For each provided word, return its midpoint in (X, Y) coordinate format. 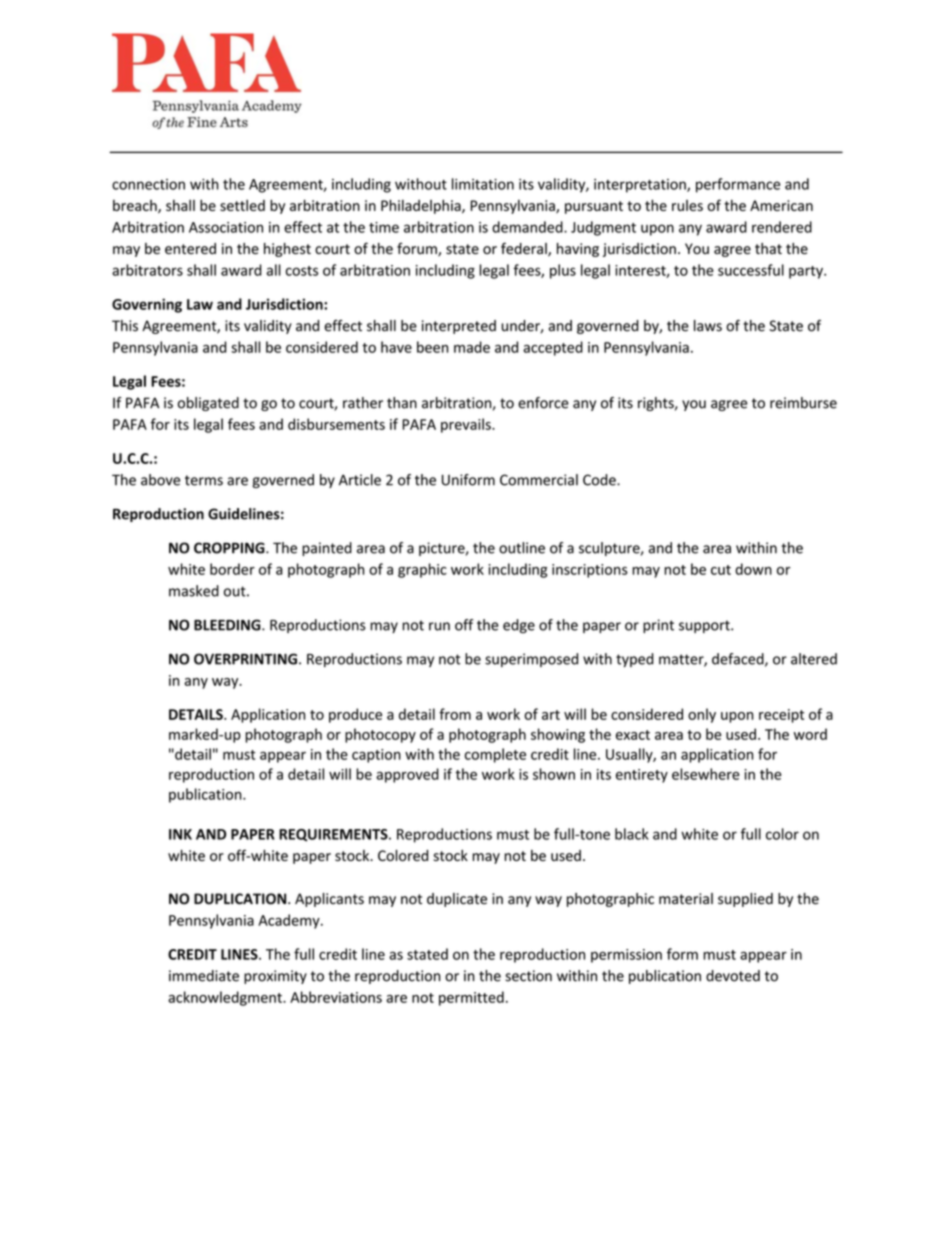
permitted (471, 998)
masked (194, 591)
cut (721, 570)
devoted (733, 976)
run (439, 626)
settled (242, 205)
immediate (204, 976)
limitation (483, 184)
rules (687, 205)
